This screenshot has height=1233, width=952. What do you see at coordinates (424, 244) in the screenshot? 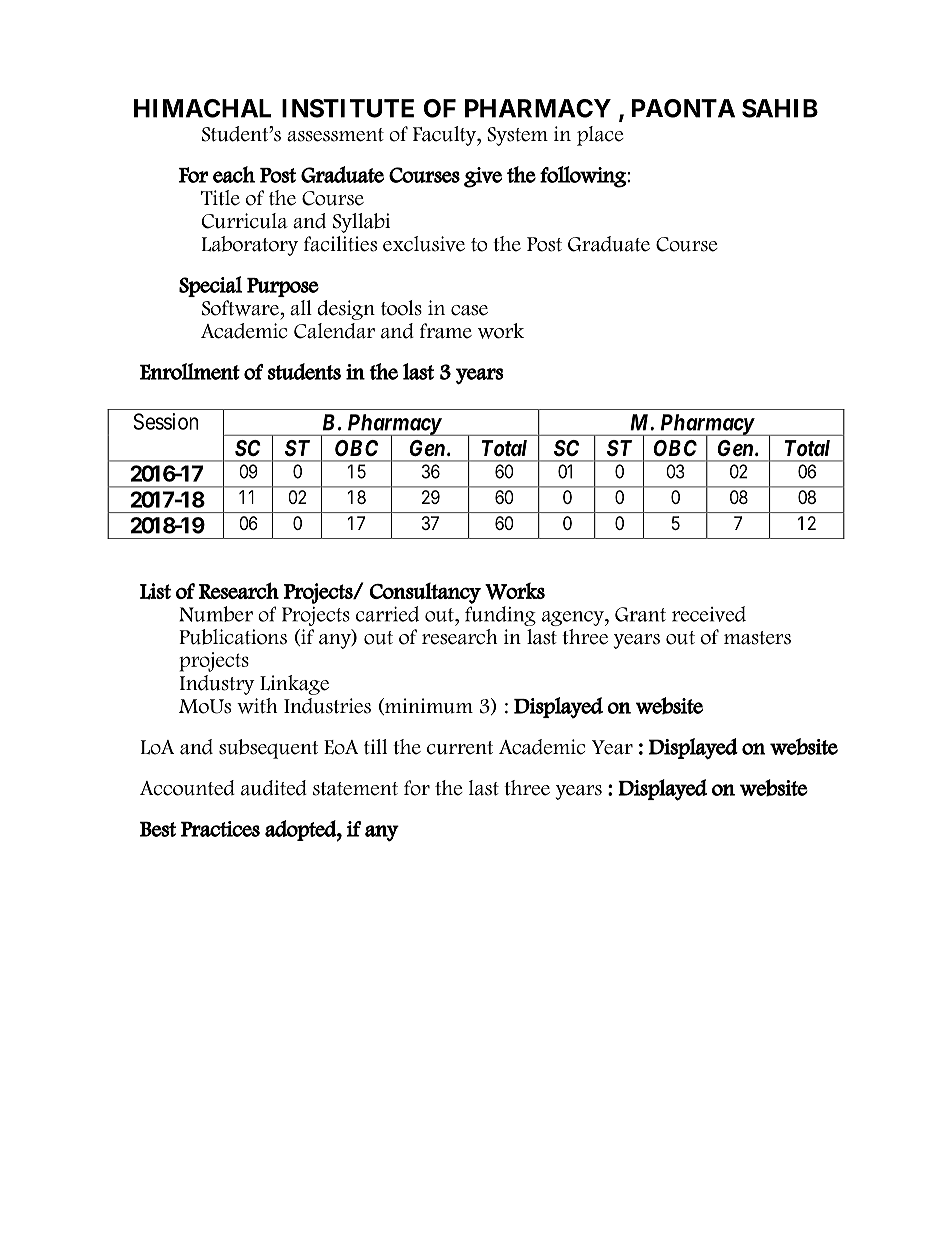
I see `exclusive` at bounding box center [424, 244].
